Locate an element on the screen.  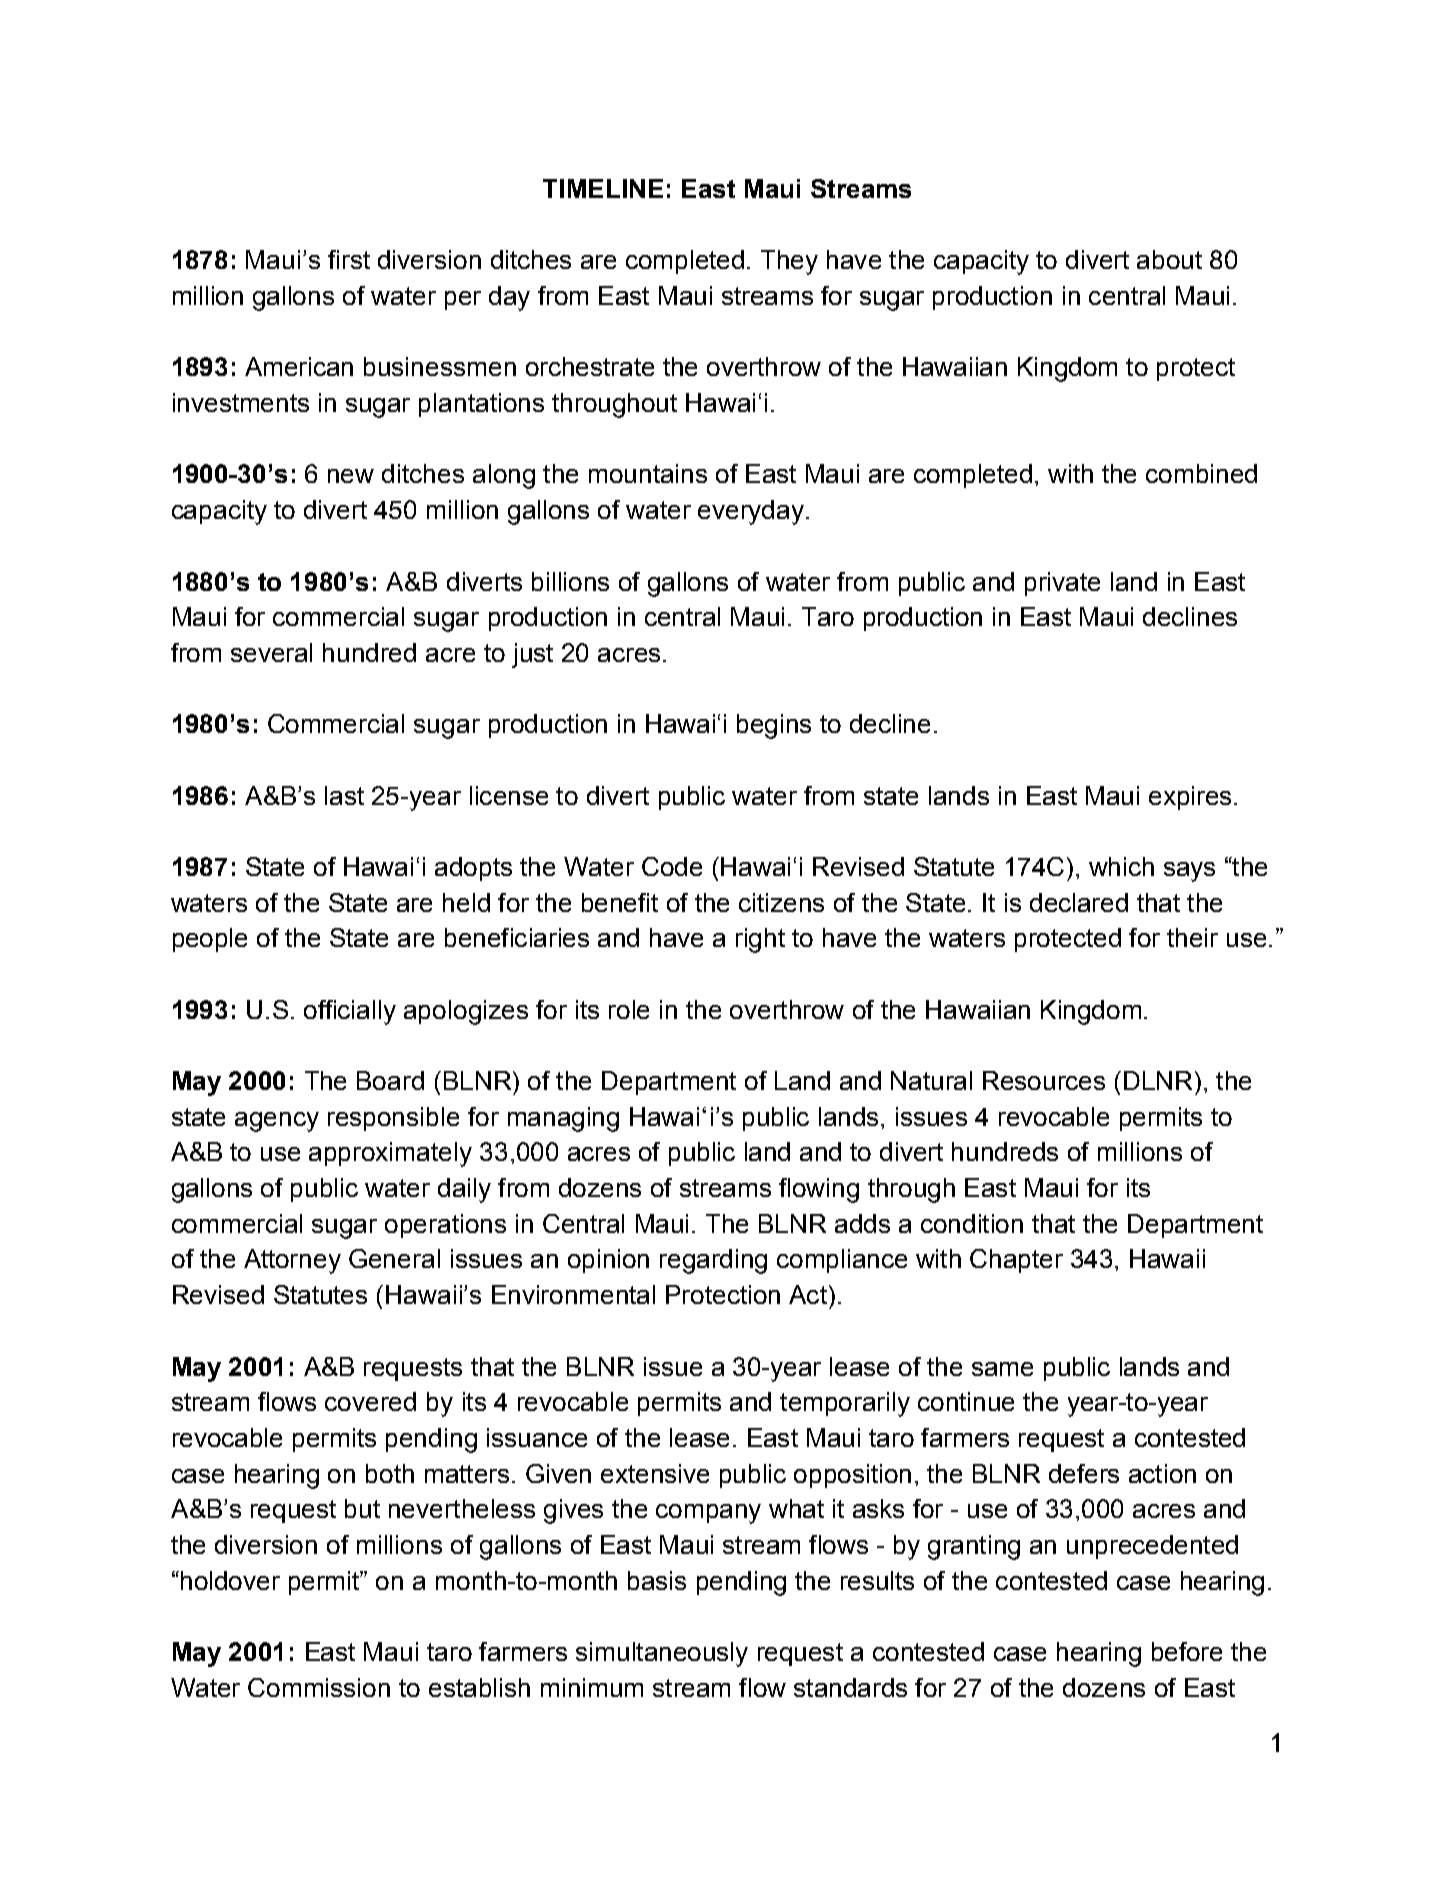
officially is located at coordinates (350, 1012).
